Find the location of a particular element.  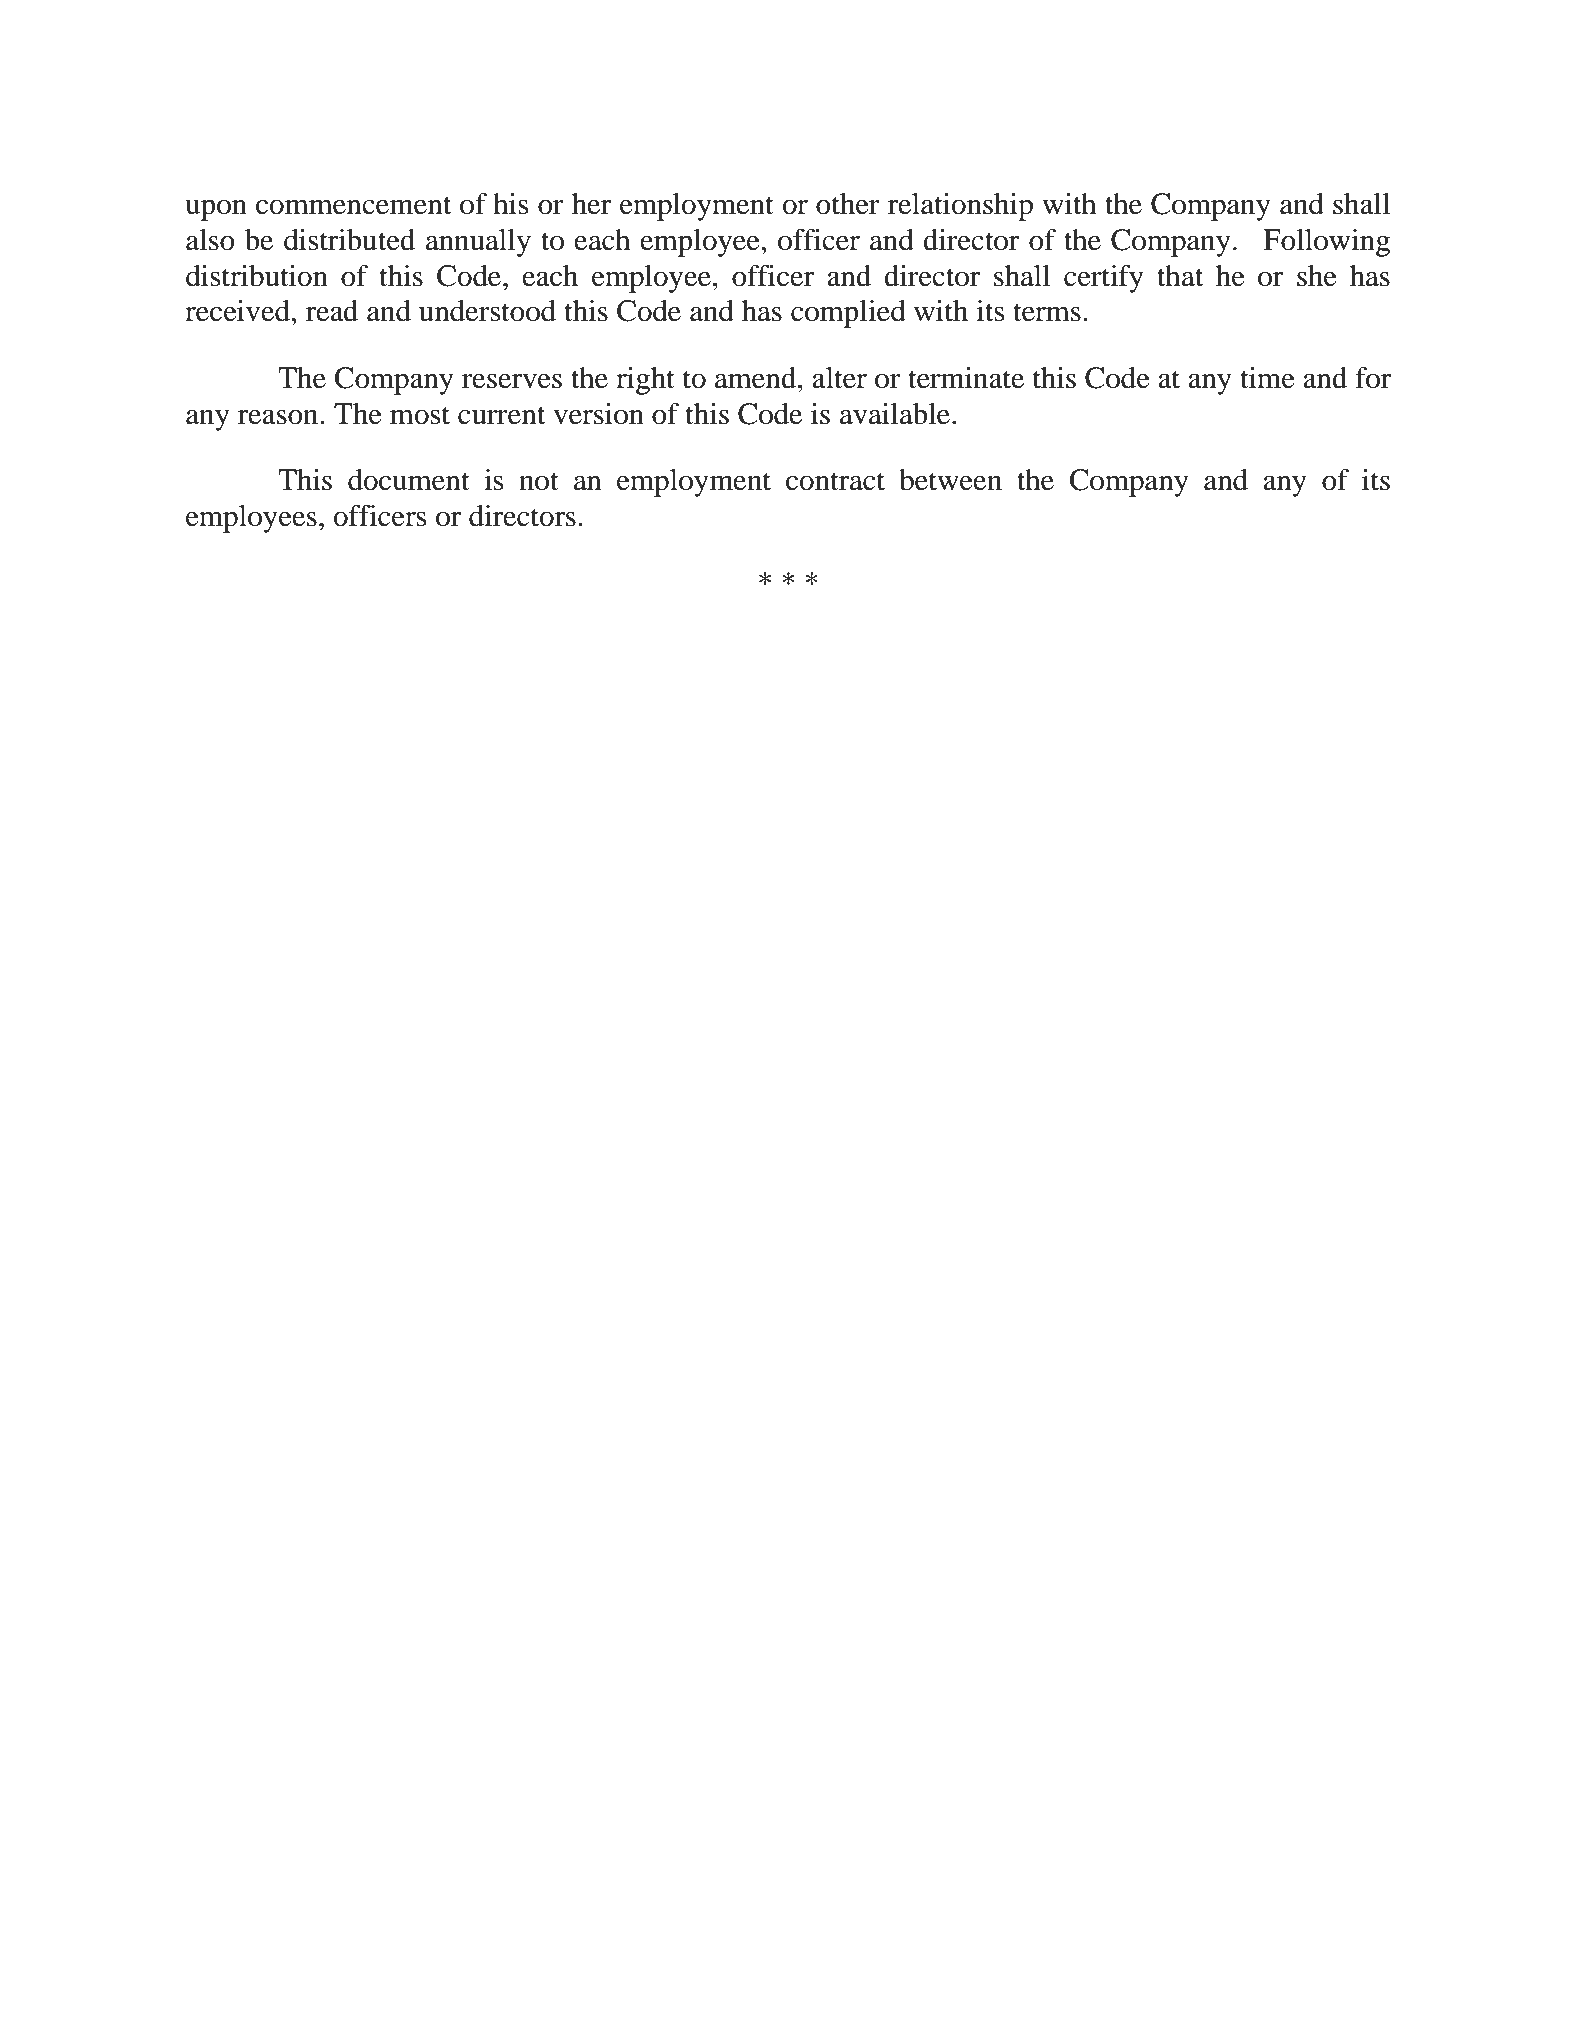

available is located at coordinates (895, 414).
